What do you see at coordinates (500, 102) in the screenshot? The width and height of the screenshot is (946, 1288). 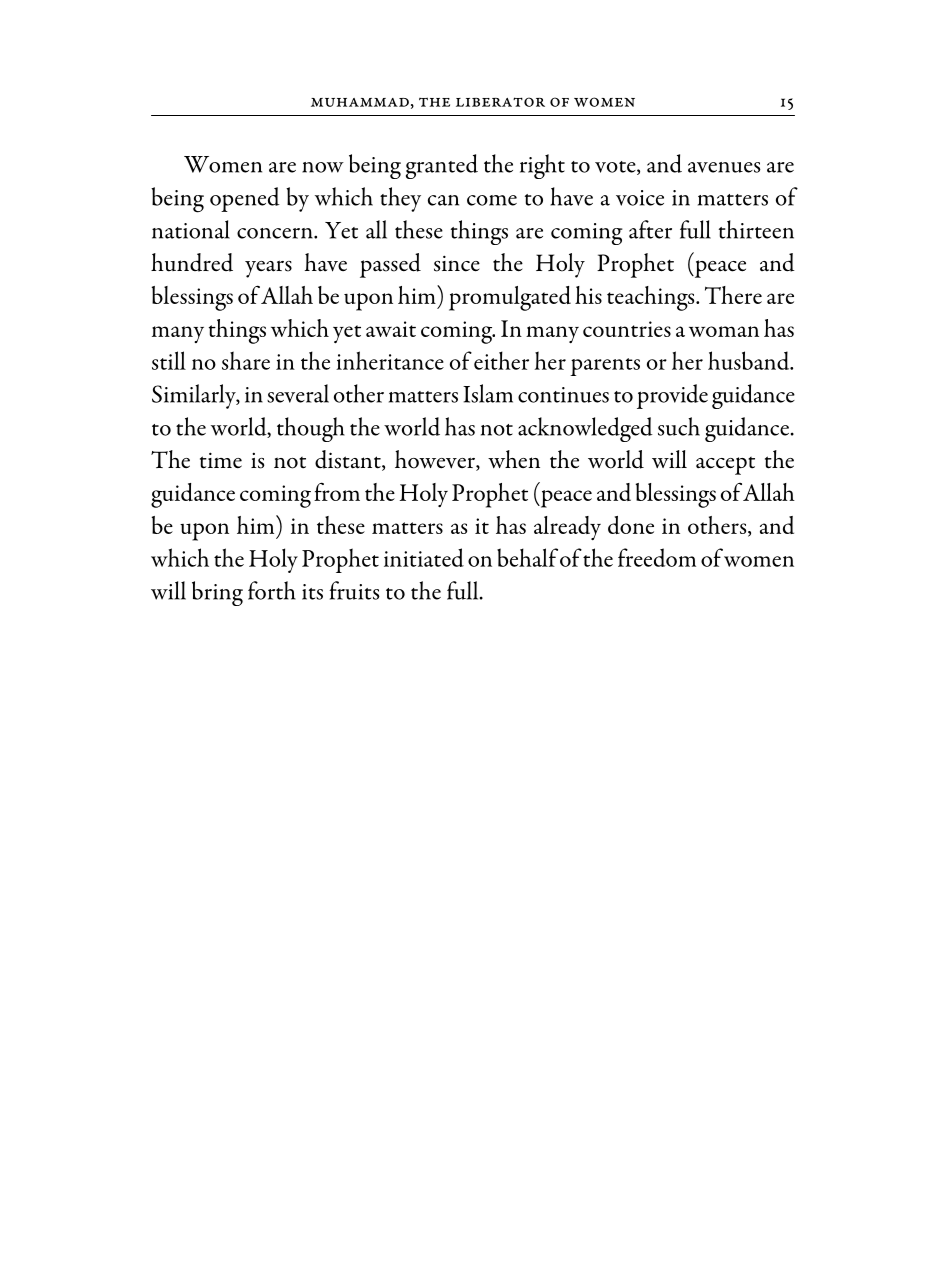 I see `liberator` at bounding box center [500, 102].
